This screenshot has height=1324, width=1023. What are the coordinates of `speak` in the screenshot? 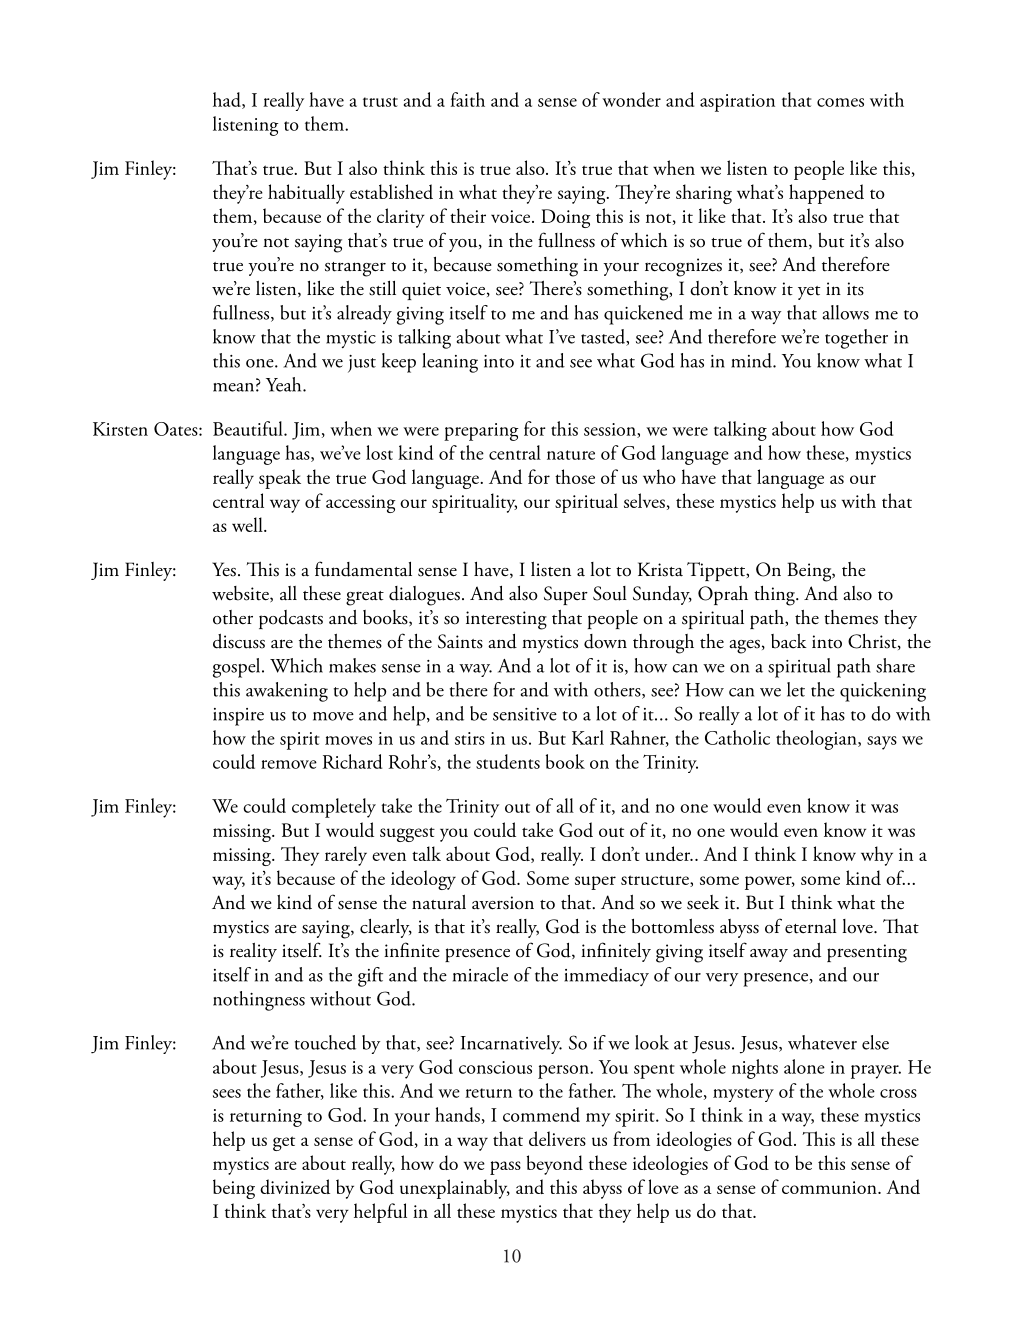 It's located at (280, 479).
